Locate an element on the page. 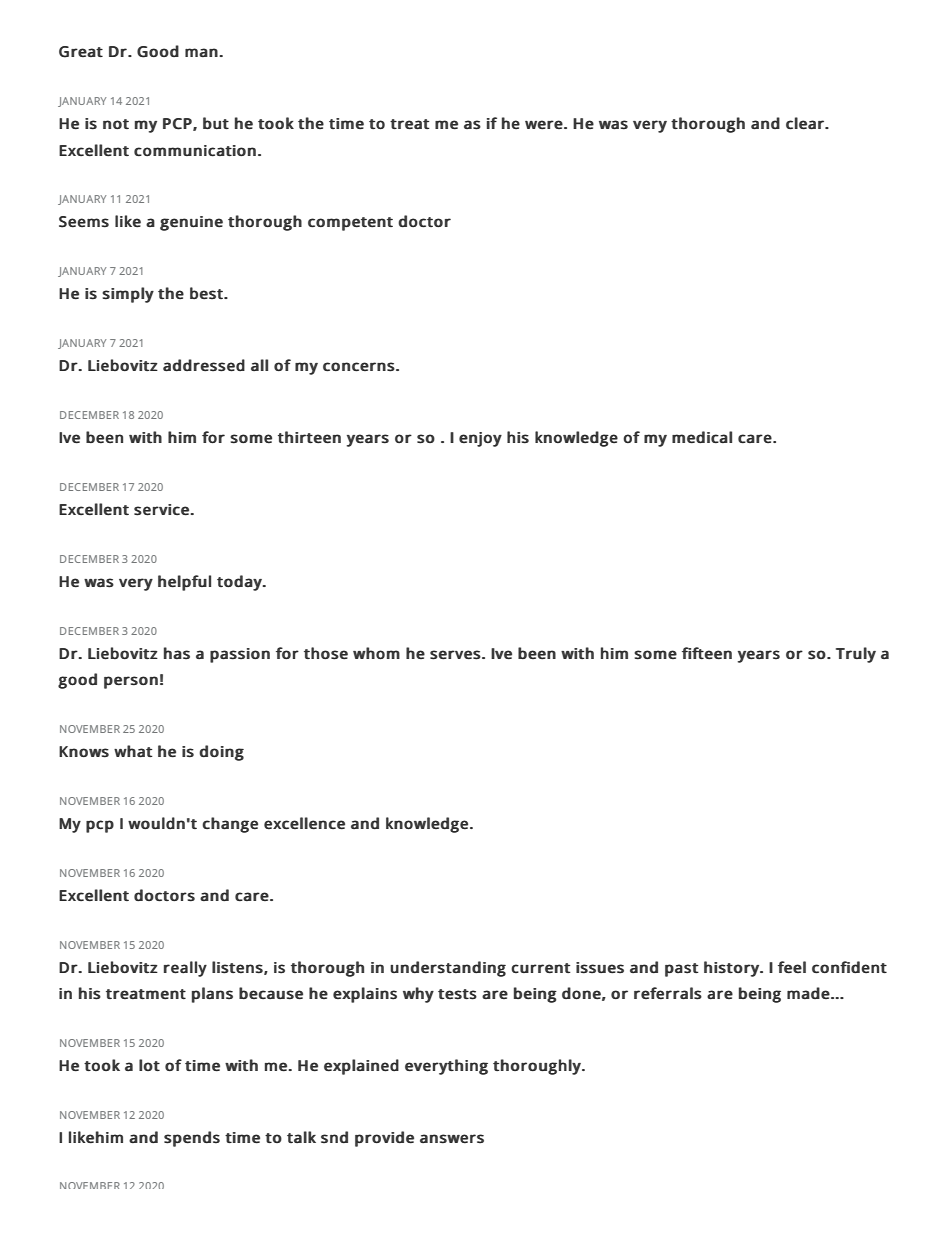 Image resolution: width=952 pixels, height=1233 pixels. serves is located at coordinates (455, 655).
